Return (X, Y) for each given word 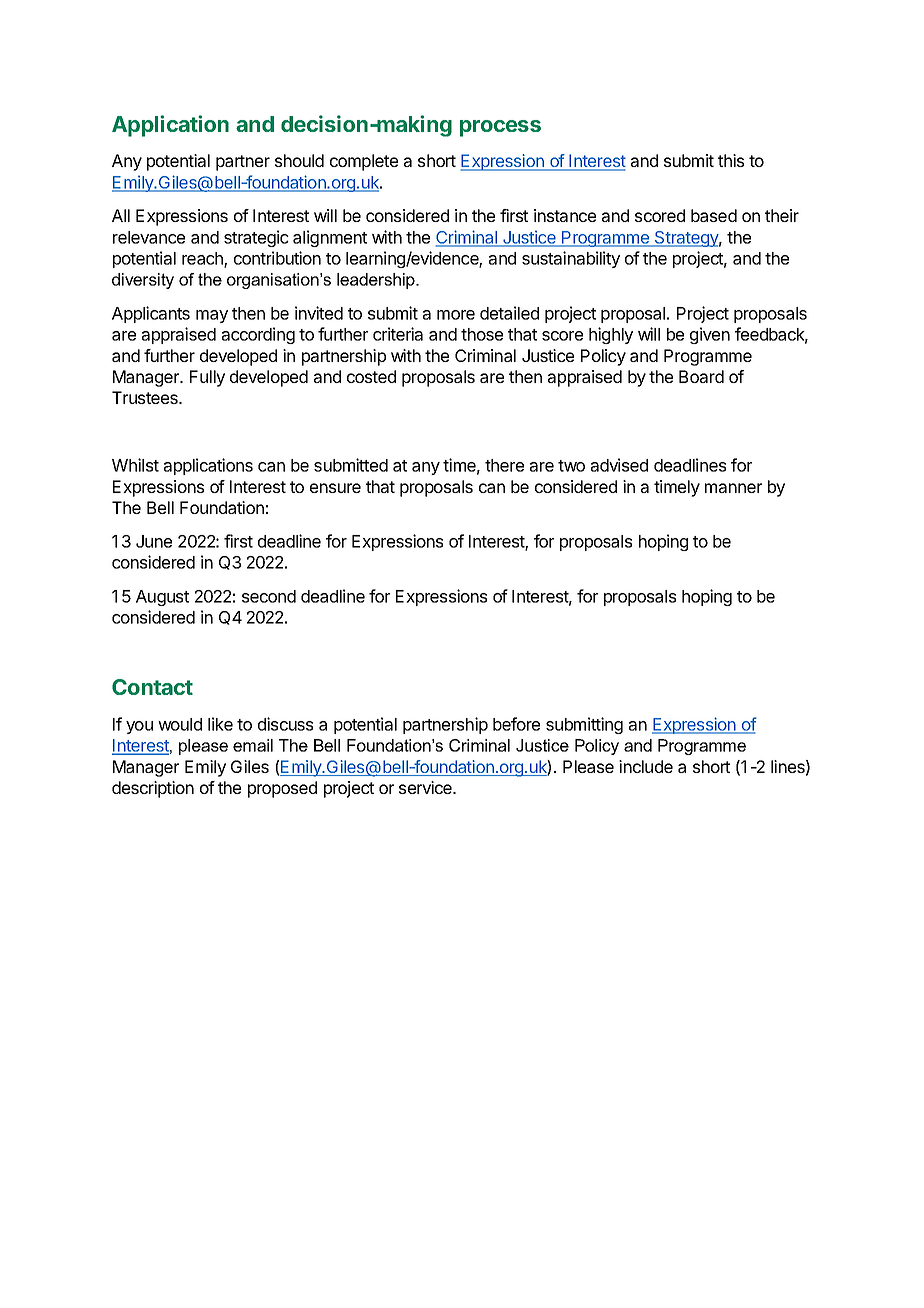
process (500, 128)
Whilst (135, 465)
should (299, 160)
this (731, 160)
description (153, 789)
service (426, 787)
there (504, 465)
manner (733, 488)
